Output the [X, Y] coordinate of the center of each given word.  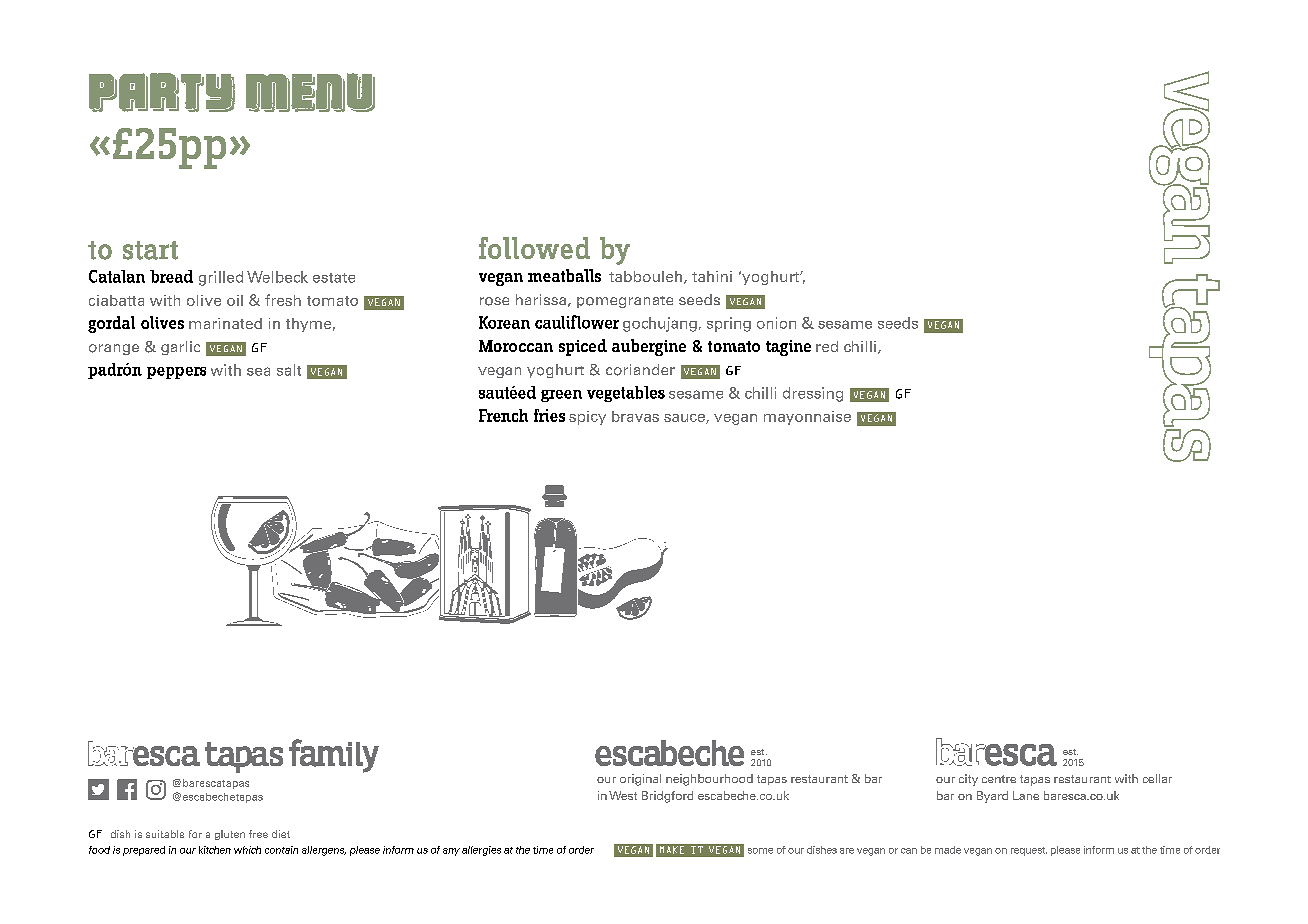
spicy [587, 418]
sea [258, 371]
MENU [310, 92]
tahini [712, 276]
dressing [813, 394]
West [623, 795]
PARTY [162, 92]
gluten [230, 835]
